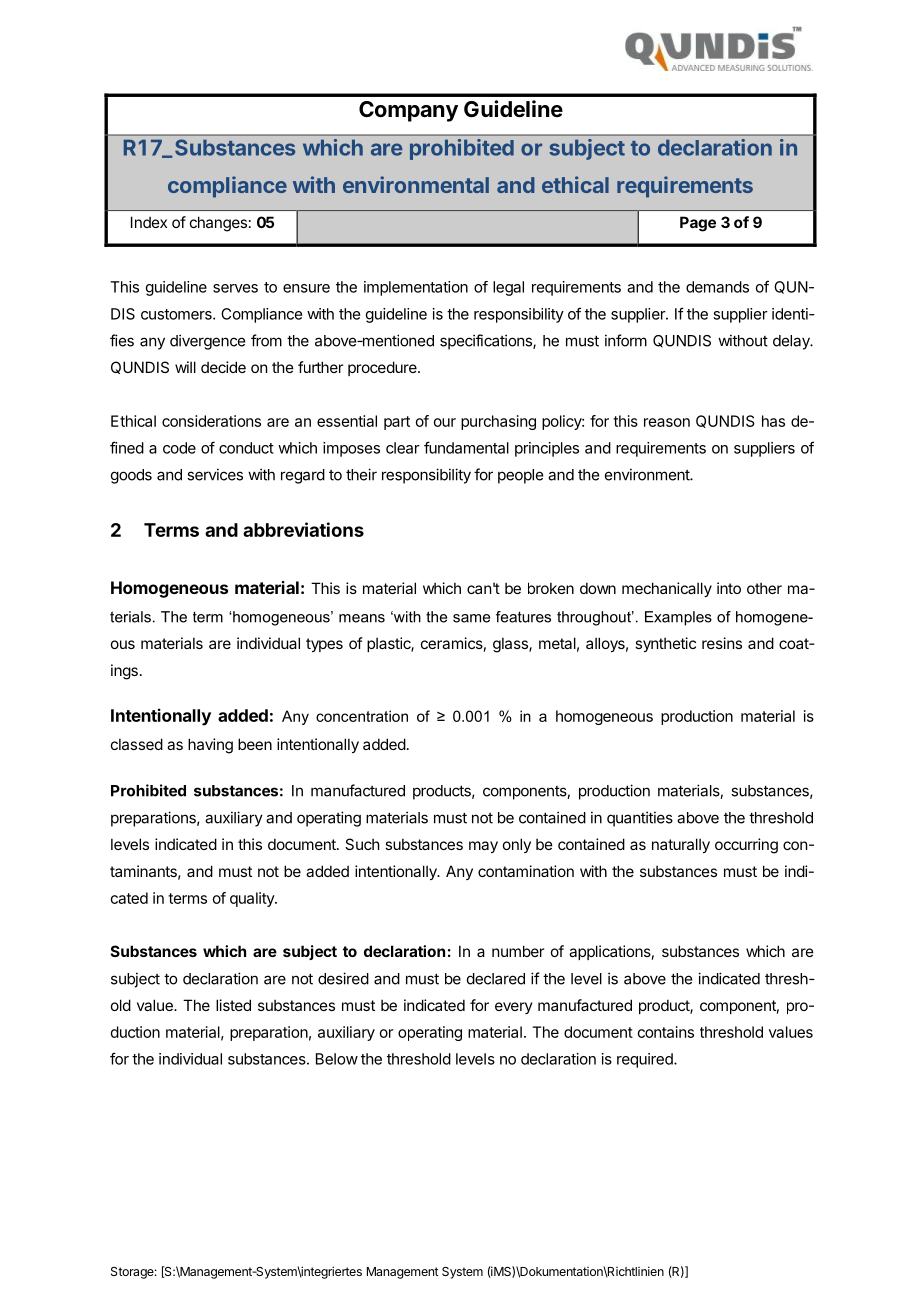  What do you see at coordinates (303, 529) in the screenshot?
I see `abbreviations` at bounding box center [303, 529].
